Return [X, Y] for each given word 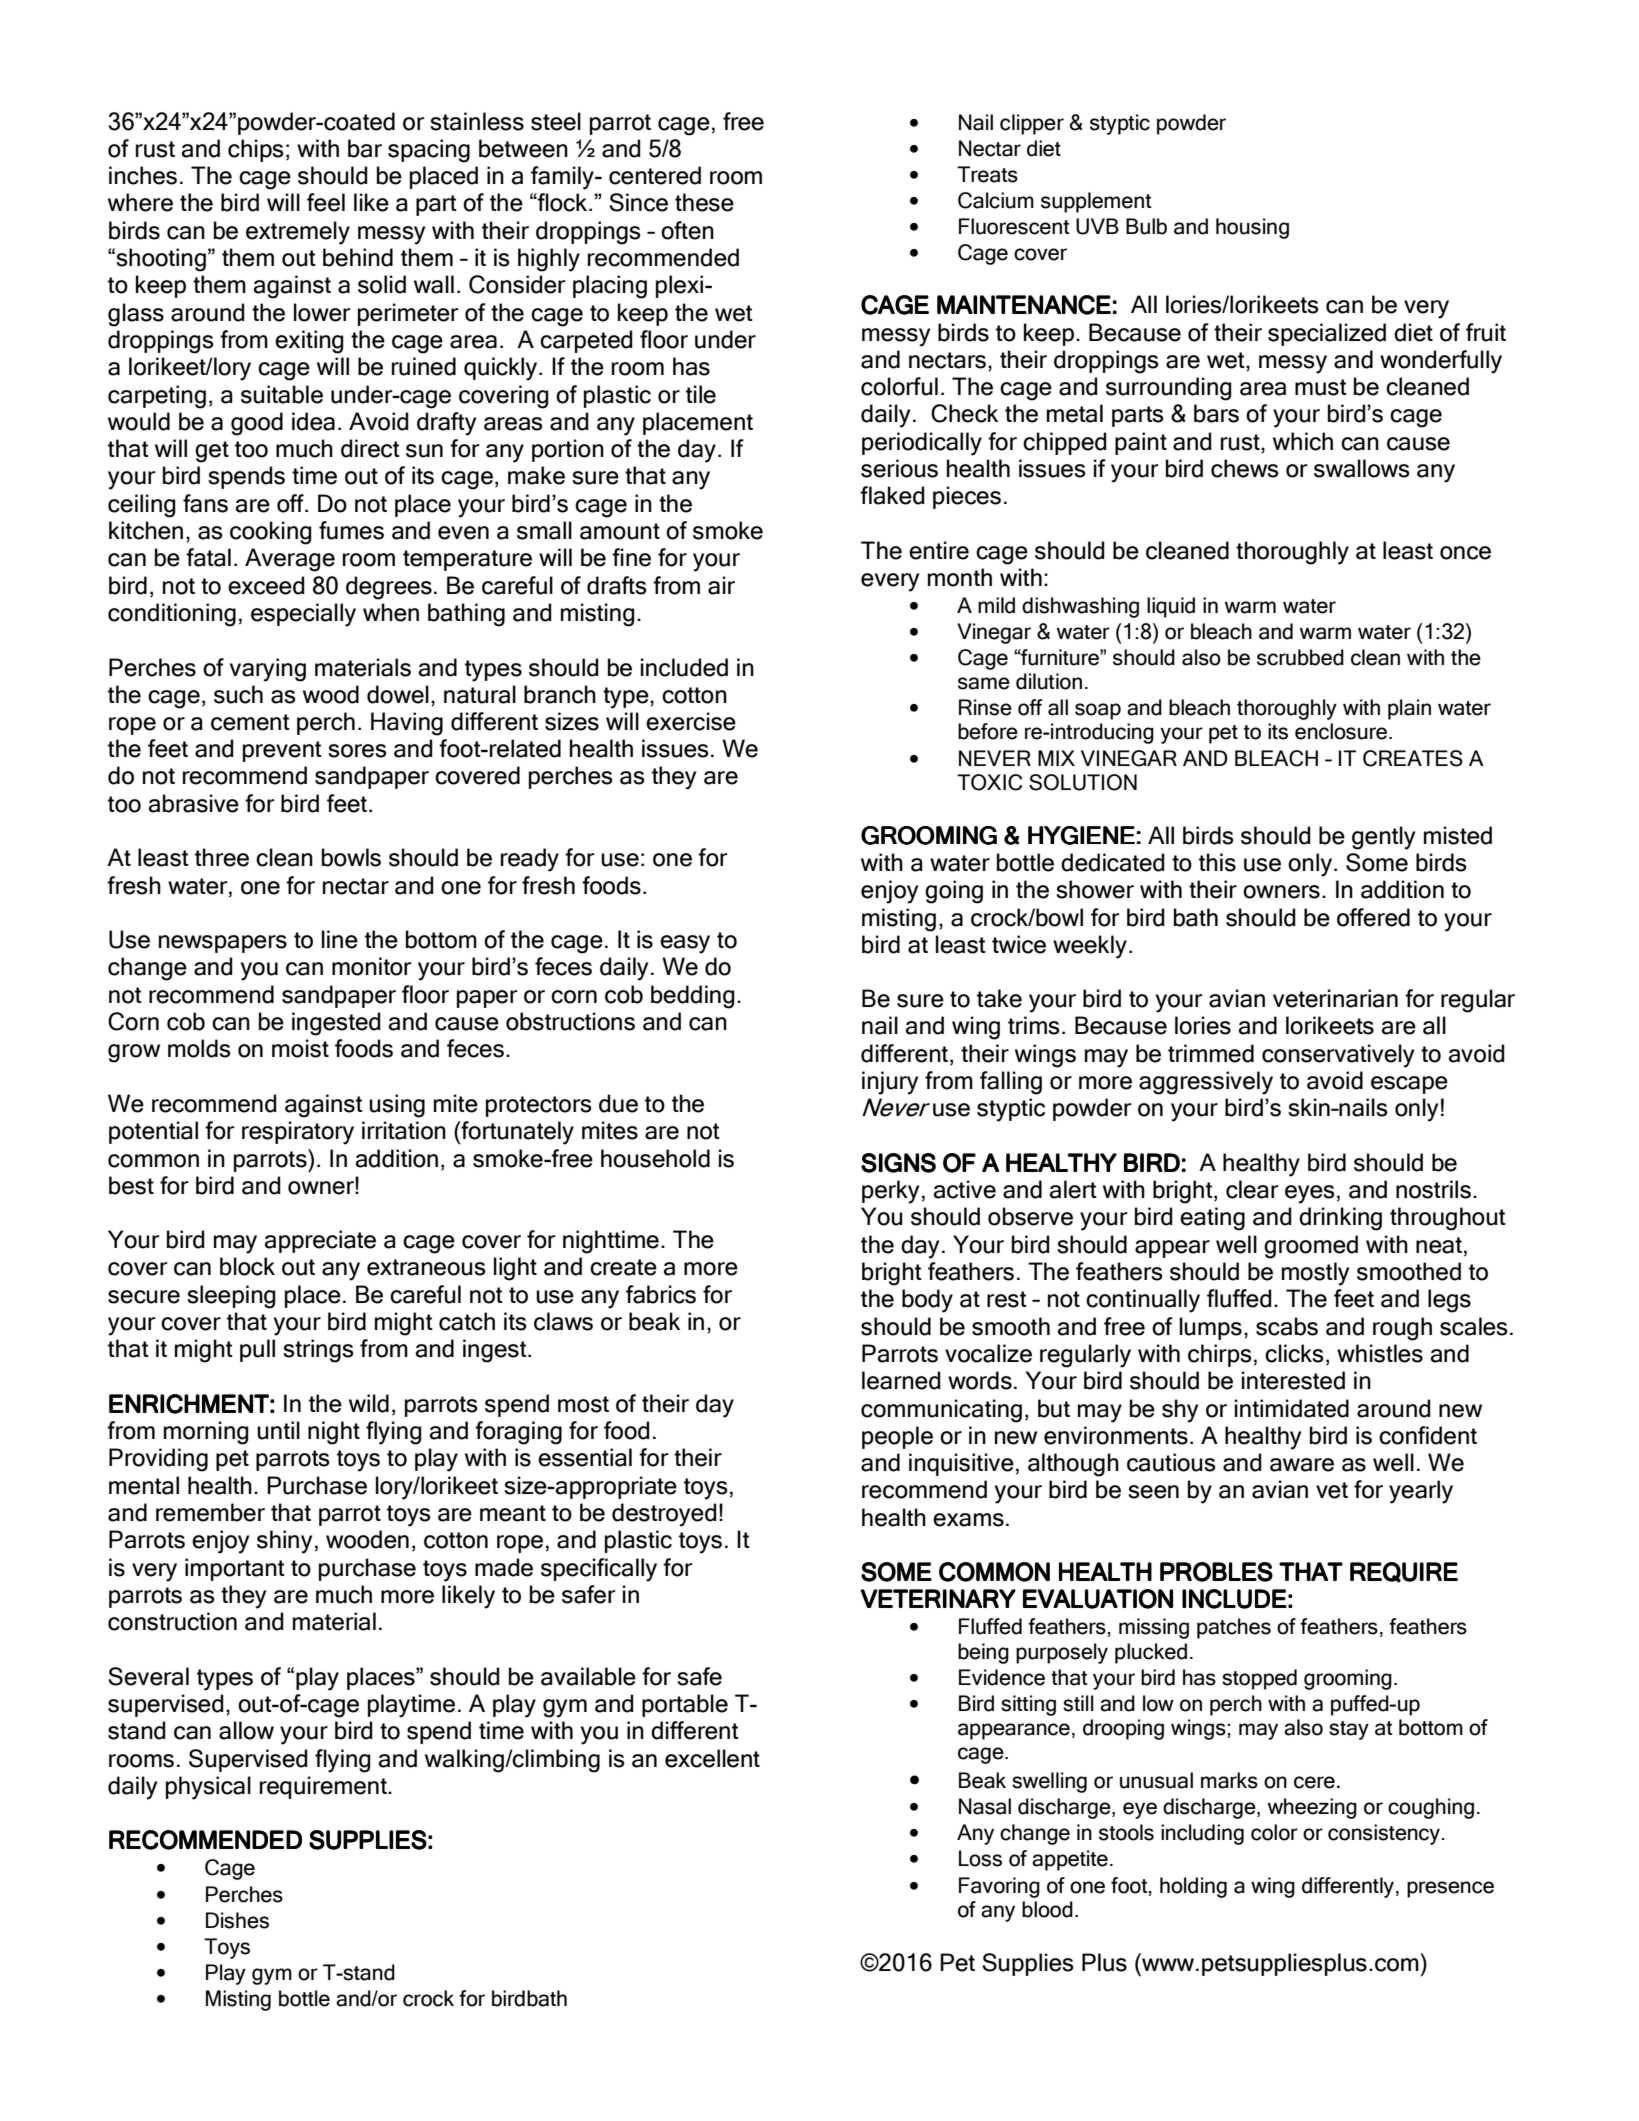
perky [890, 1192]
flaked [892, 495]
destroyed [664, 1515]
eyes [1310, 1194]
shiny [284, 1542]
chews [1245, 468]
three [222, 857]
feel [326, 202]
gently [1383, 838]
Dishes [237, 1920]
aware [1302, 1465]
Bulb [1146, 226]
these [704, 202]
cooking [271, 533]
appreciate [320, 1241]
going [954, 892]
